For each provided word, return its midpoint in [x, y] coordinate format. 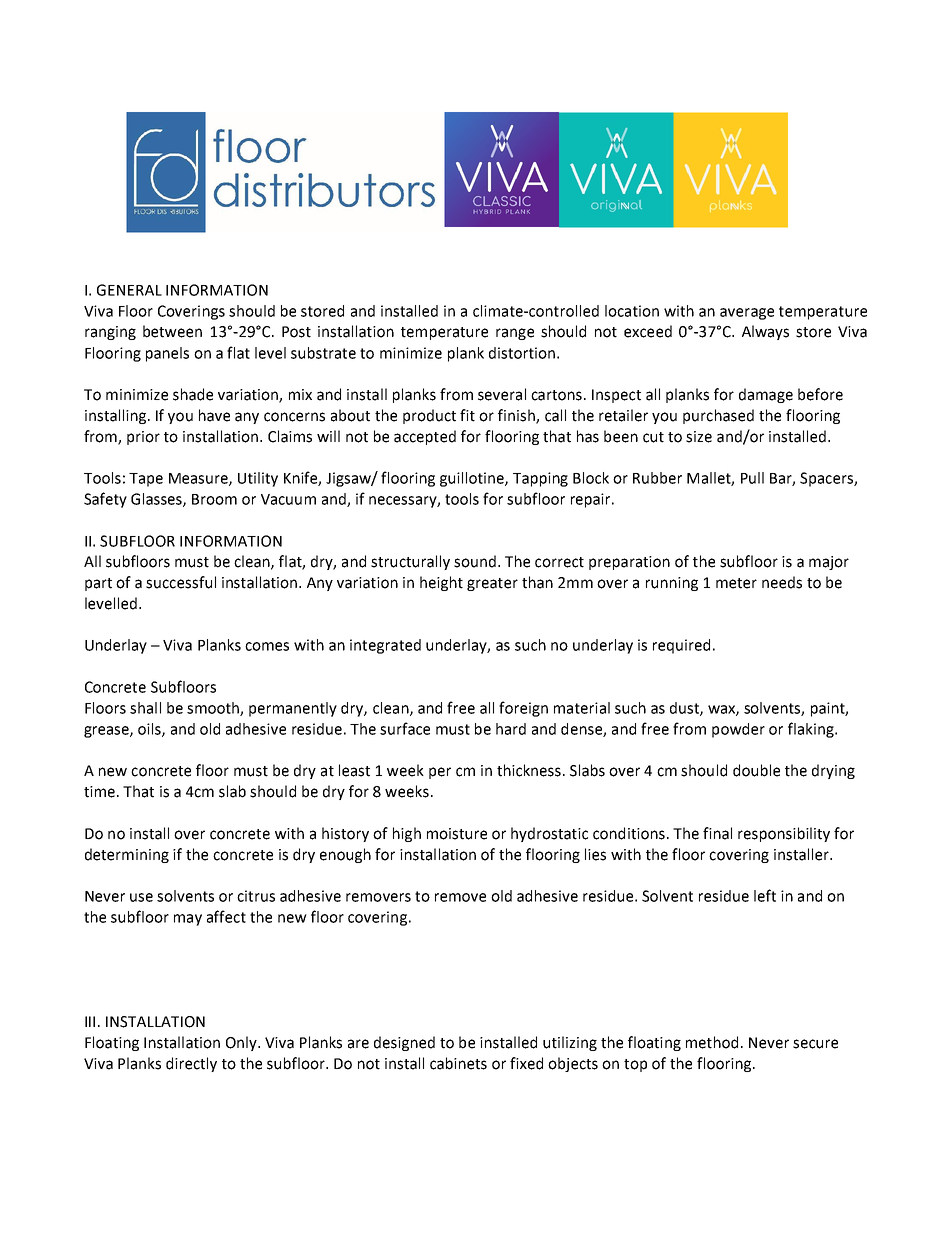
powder [738, 730]
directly [191, 1064]
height [441, 583]
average [747, 314]
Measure [199, 479]
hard [511, 729]
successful [181, 582]
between [172, 331]
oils [150, 730]
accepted [425, 437]
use [141, 897]
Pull [752, 478]
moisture [457, 834]
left [765, 895]
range [515, 334]
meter [736, 583]
